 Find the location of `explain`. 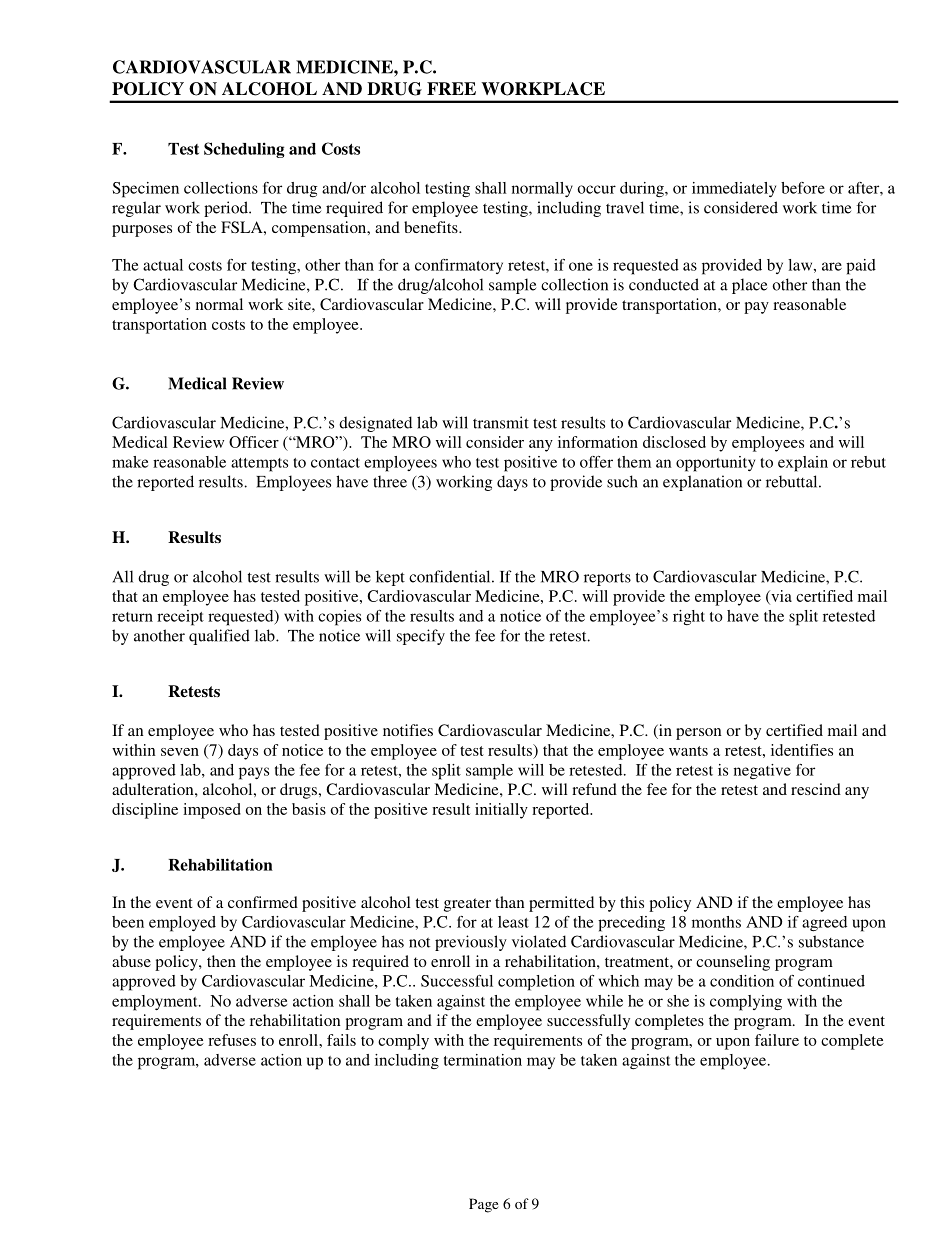

explain is located at coordinates (803, 464).
